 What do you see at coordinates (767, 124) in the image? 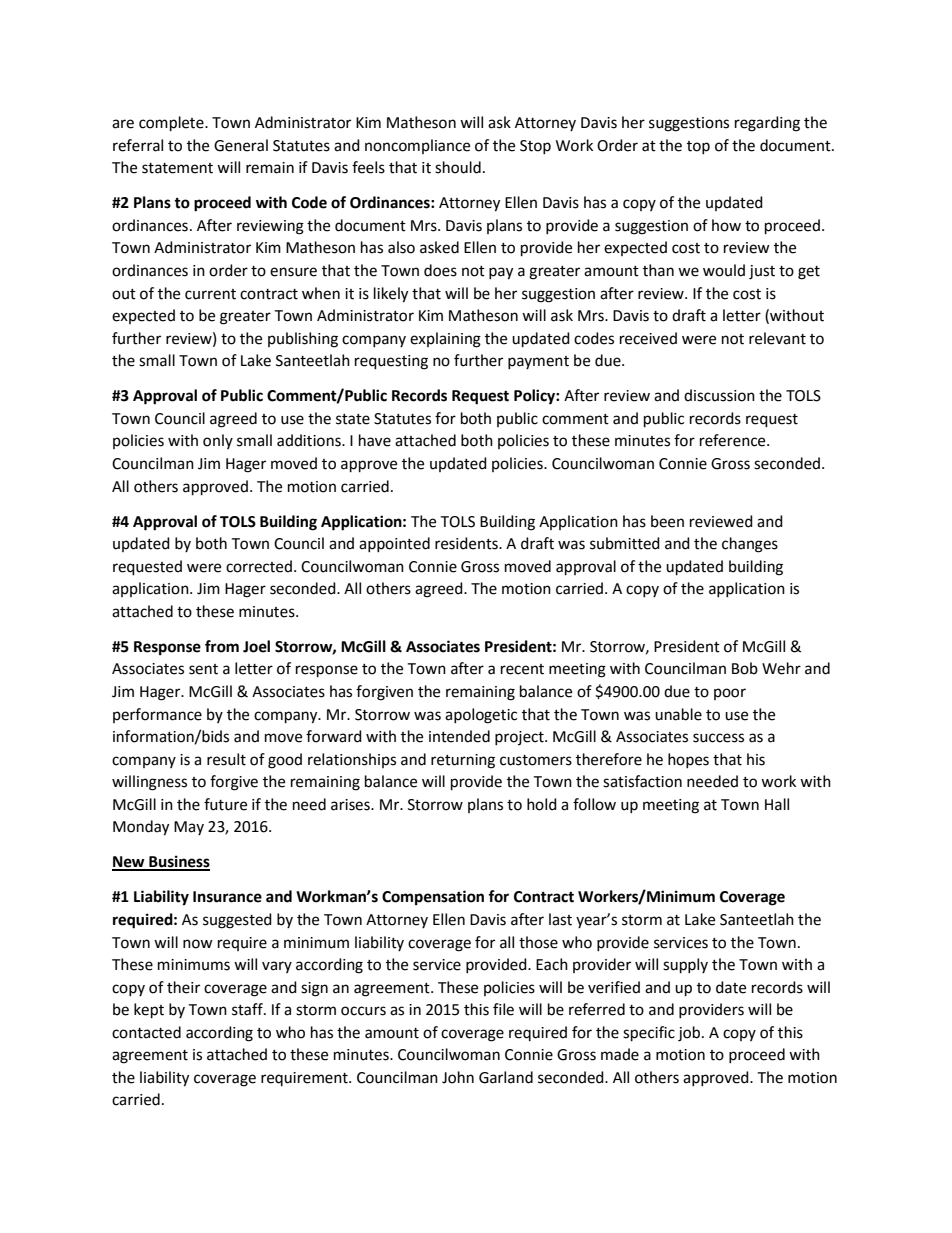
I see `regarding` at bounding box center [767, 124].
